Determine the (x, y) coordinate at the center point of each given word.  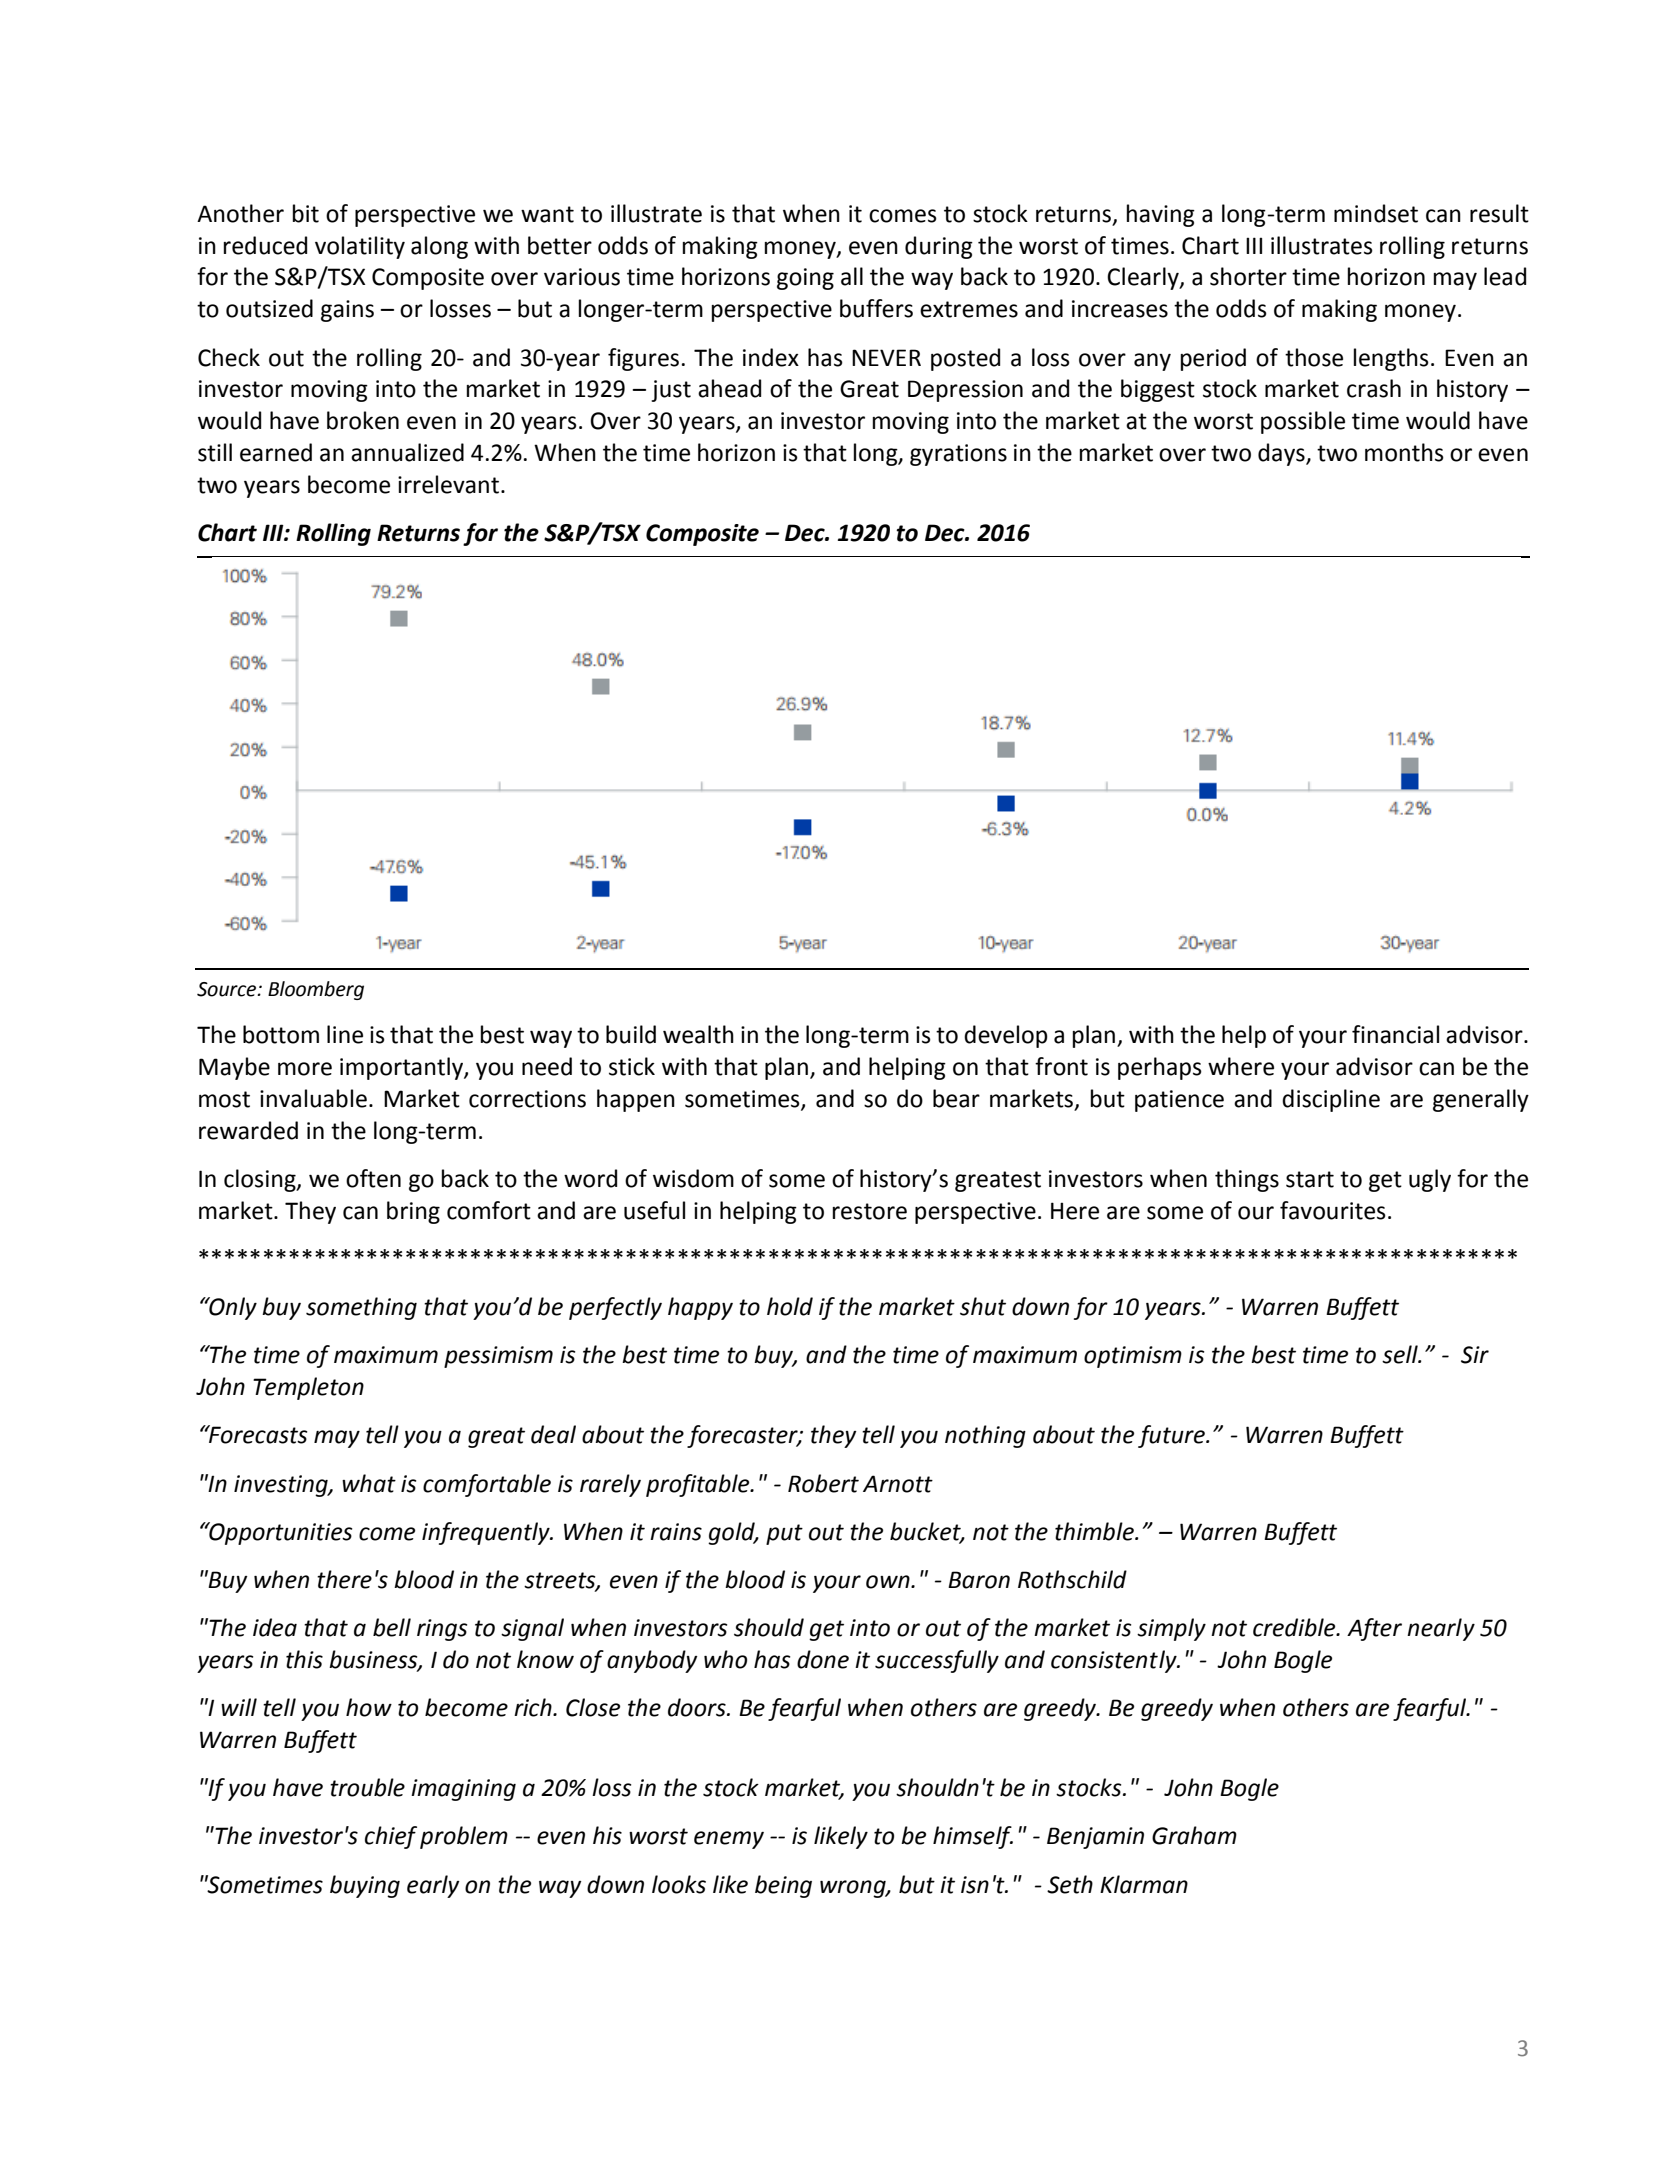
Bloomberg (316, 990)
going (805, 279)
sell (1401, 1354)
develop (1006, 1036)
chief (391, 1837)
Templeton (308, 1388)
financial (1395, 1034)
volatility (360, 247)
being (783, 1886)
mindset (1376, 213)
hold (790, 1306)
